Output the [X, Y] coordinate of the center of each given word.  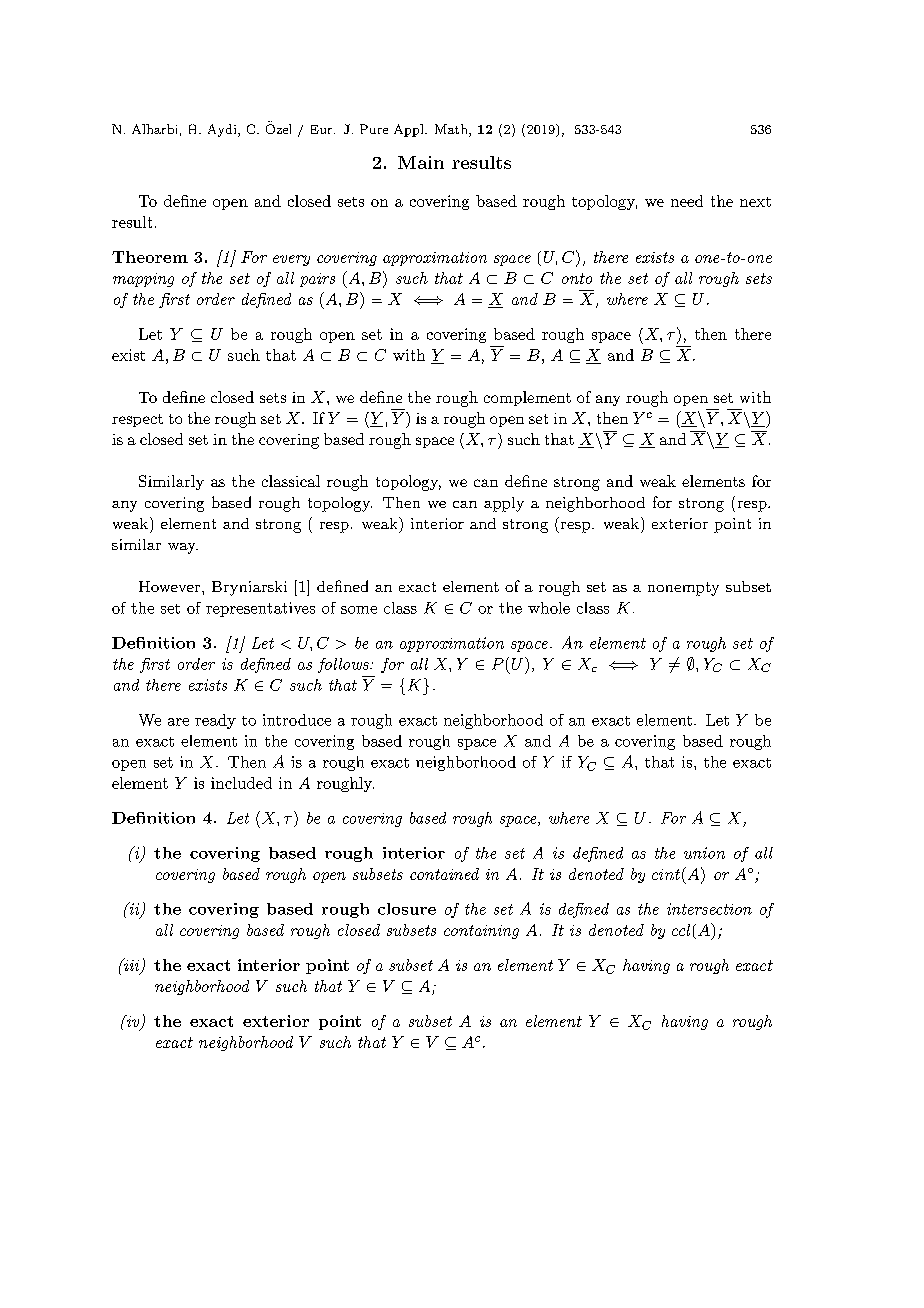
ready [215, 721]
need [687, 201]
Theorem [150, 257]
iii [132, 965]
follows [344, 665]
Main [421, 162]
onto [577, 278]
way [183, 548]
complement [527, 398]
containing [481, 932]
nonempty [683, 589]
